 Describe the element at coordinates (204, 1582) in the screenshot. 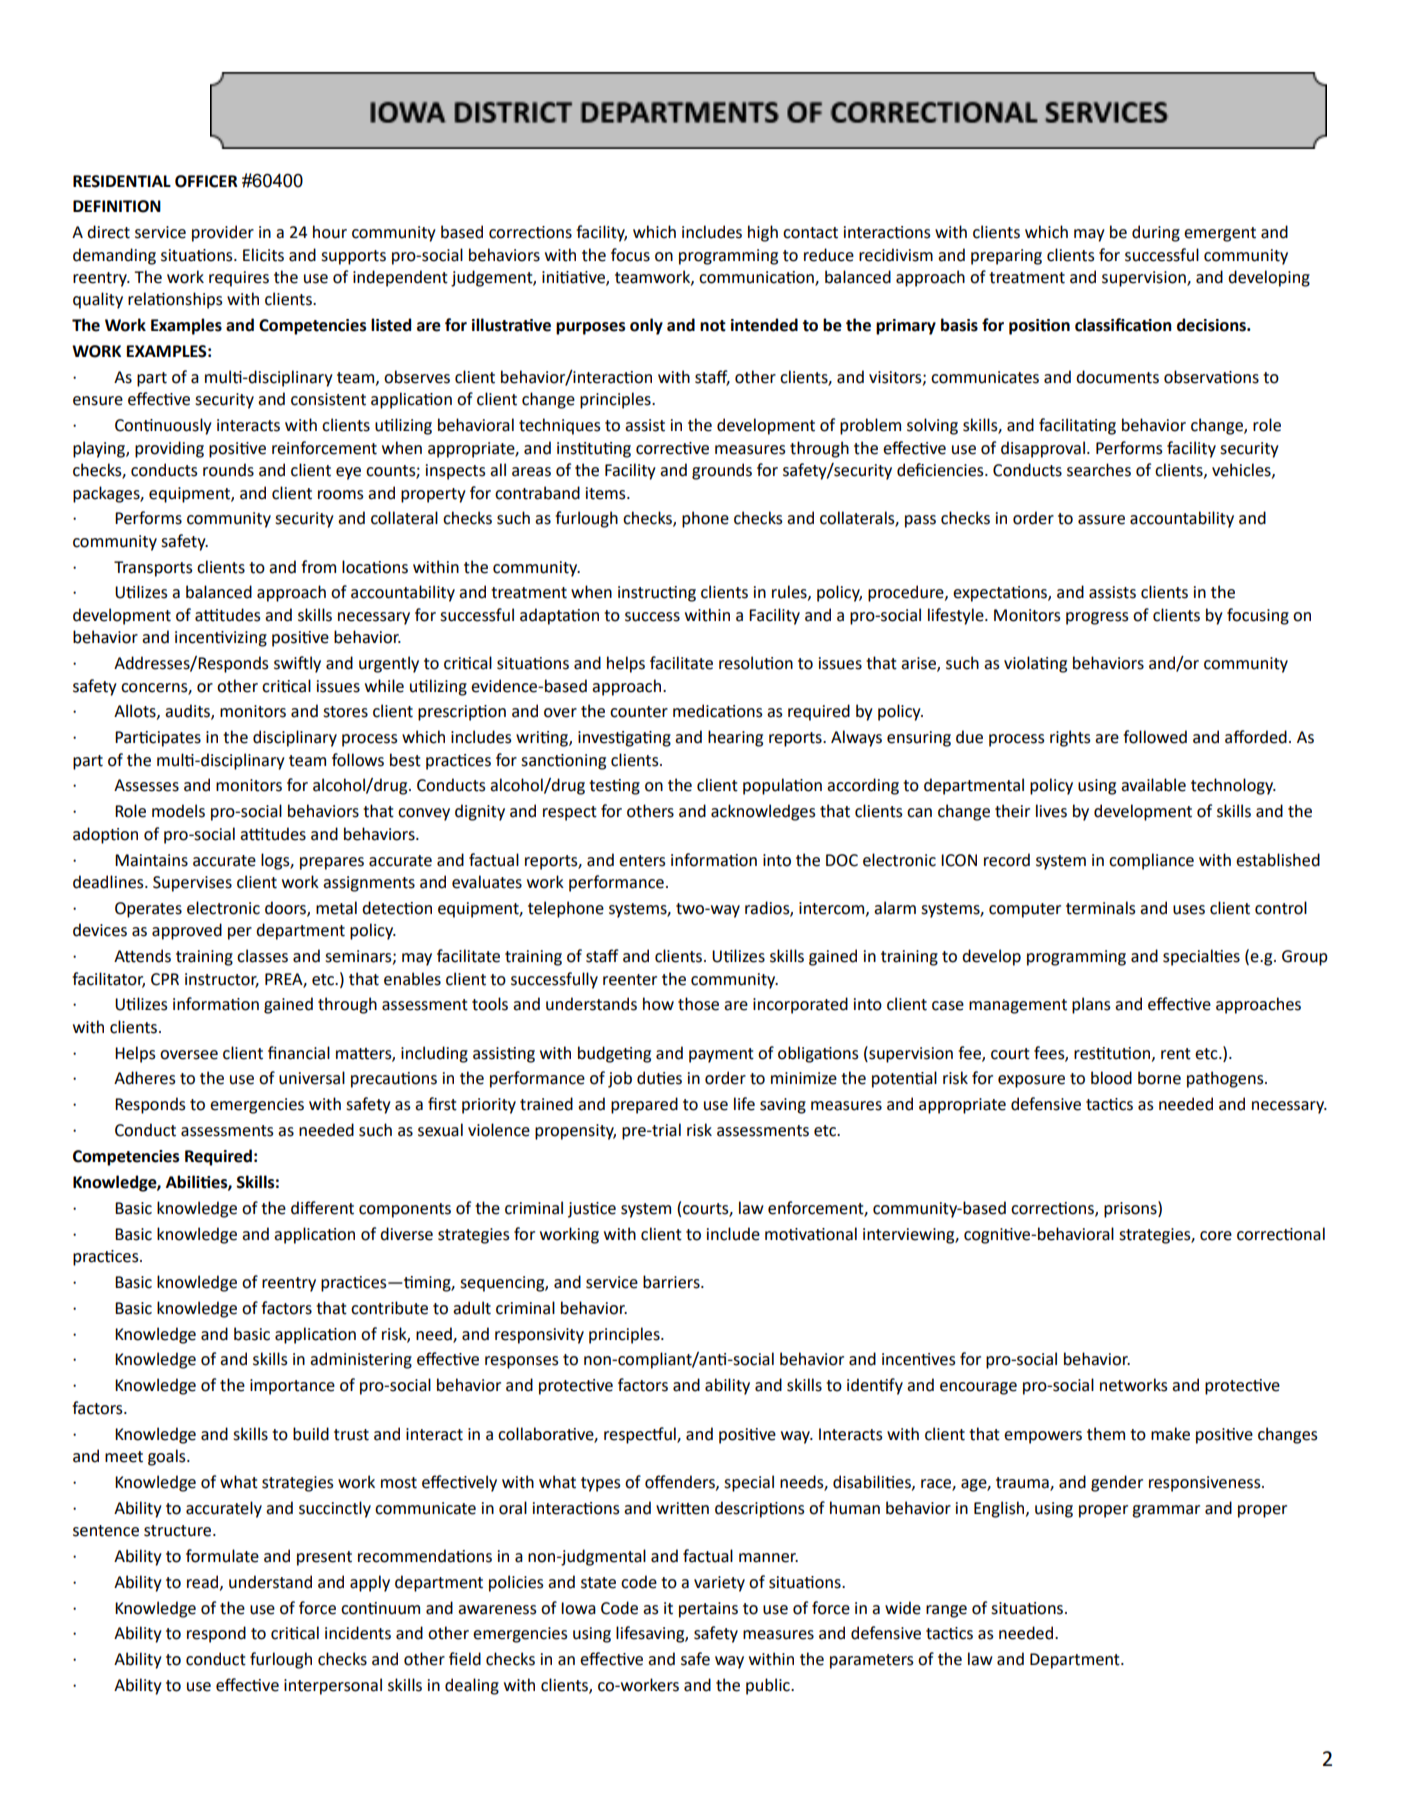

I see `read` at that location.
